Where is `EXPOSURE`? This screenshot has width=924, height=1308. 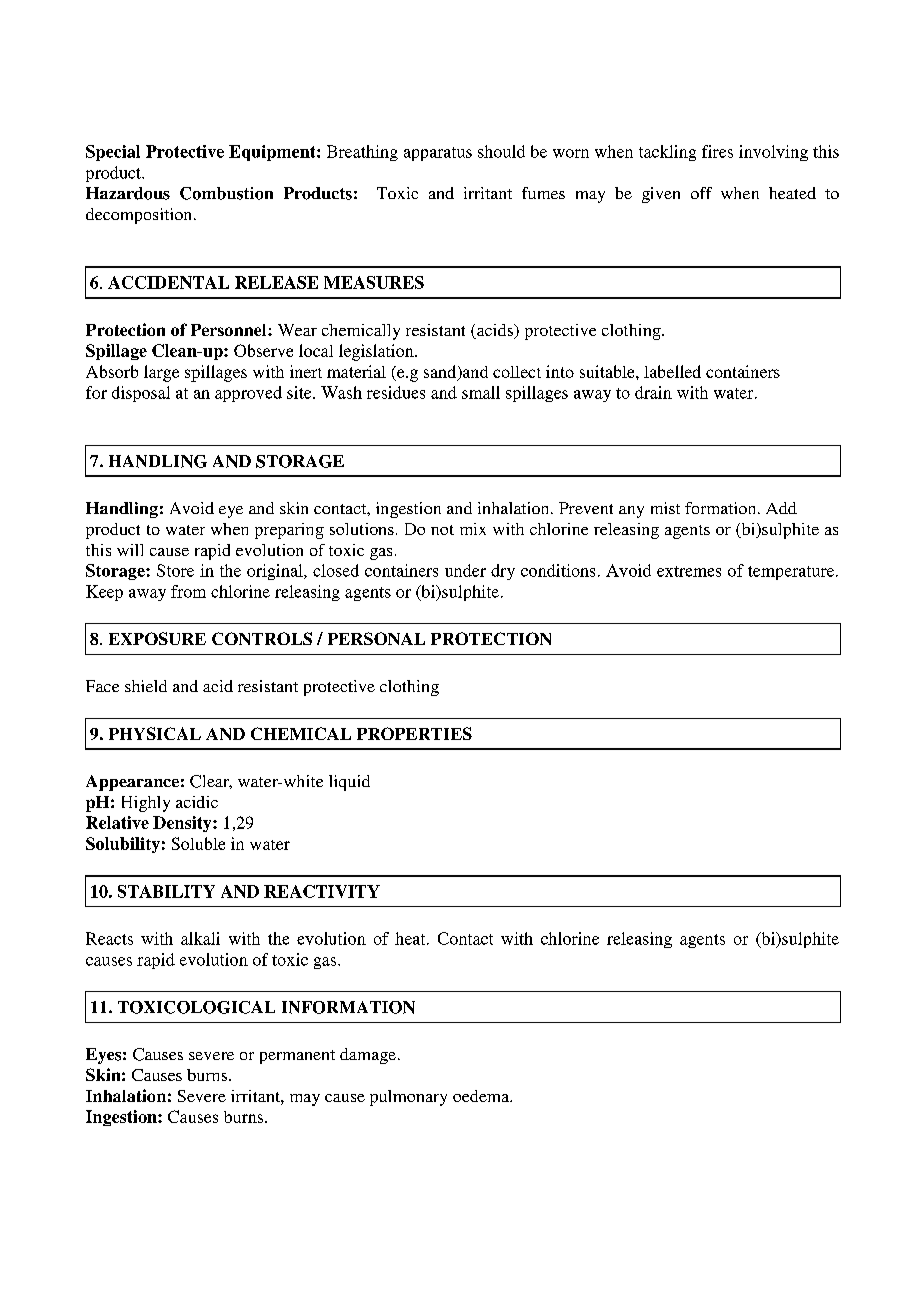 EXPOSURE is located at coordinates (157, 638).
